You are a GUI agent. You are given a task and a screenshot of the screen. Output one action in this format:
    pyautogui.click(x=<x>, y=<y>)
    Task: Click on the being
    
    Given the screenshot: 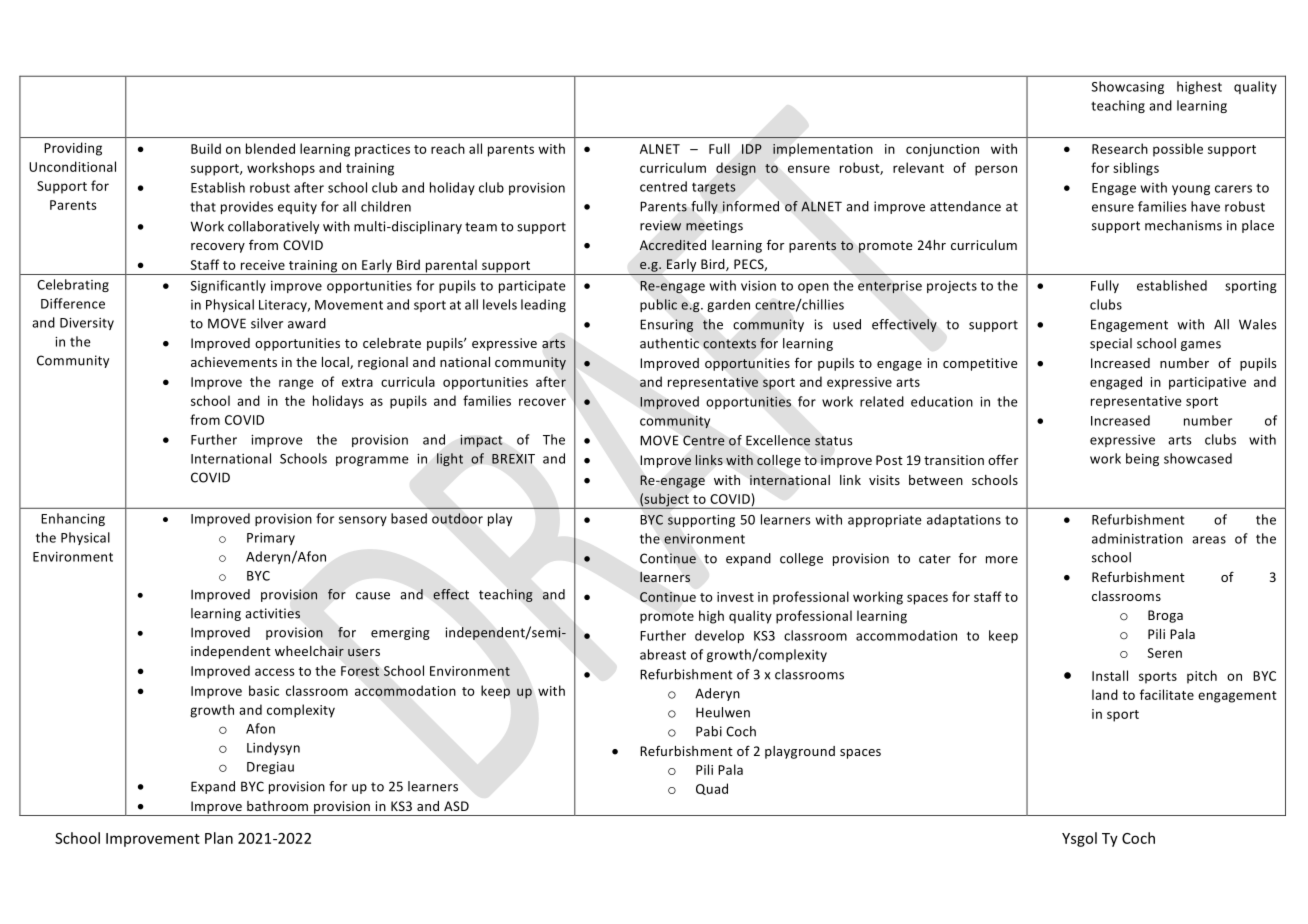 What is the action you would take?
    pyautogui.click(x=1142, y=459)
